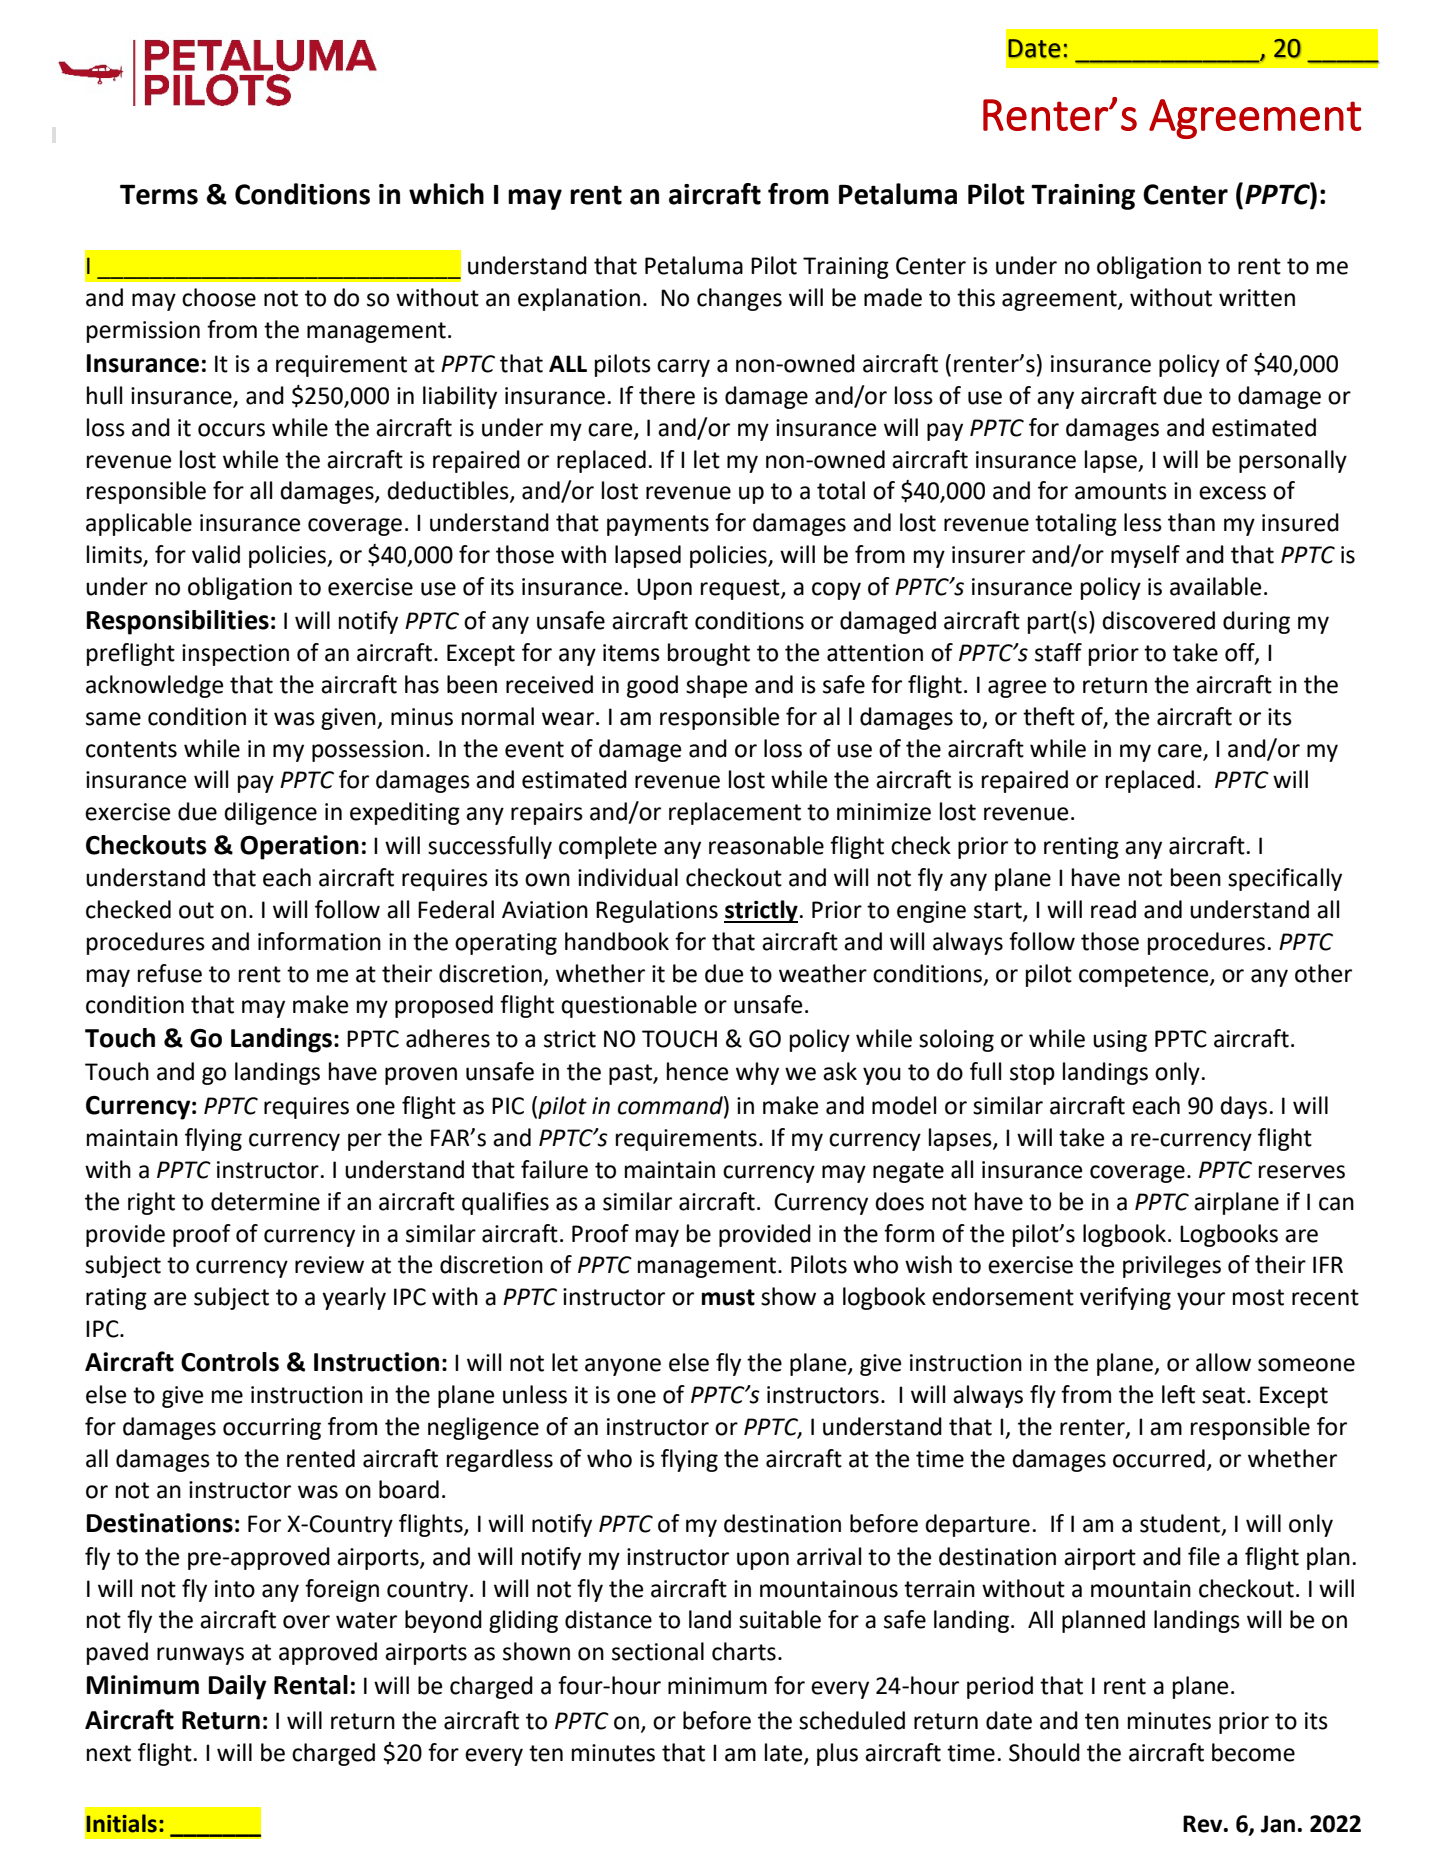 Image resolution: width=1447 pixels, height=1873 pixels. What do you see at coordinates (219, 297) in the document?
I see `choose` at bounding box center [219, 297].
